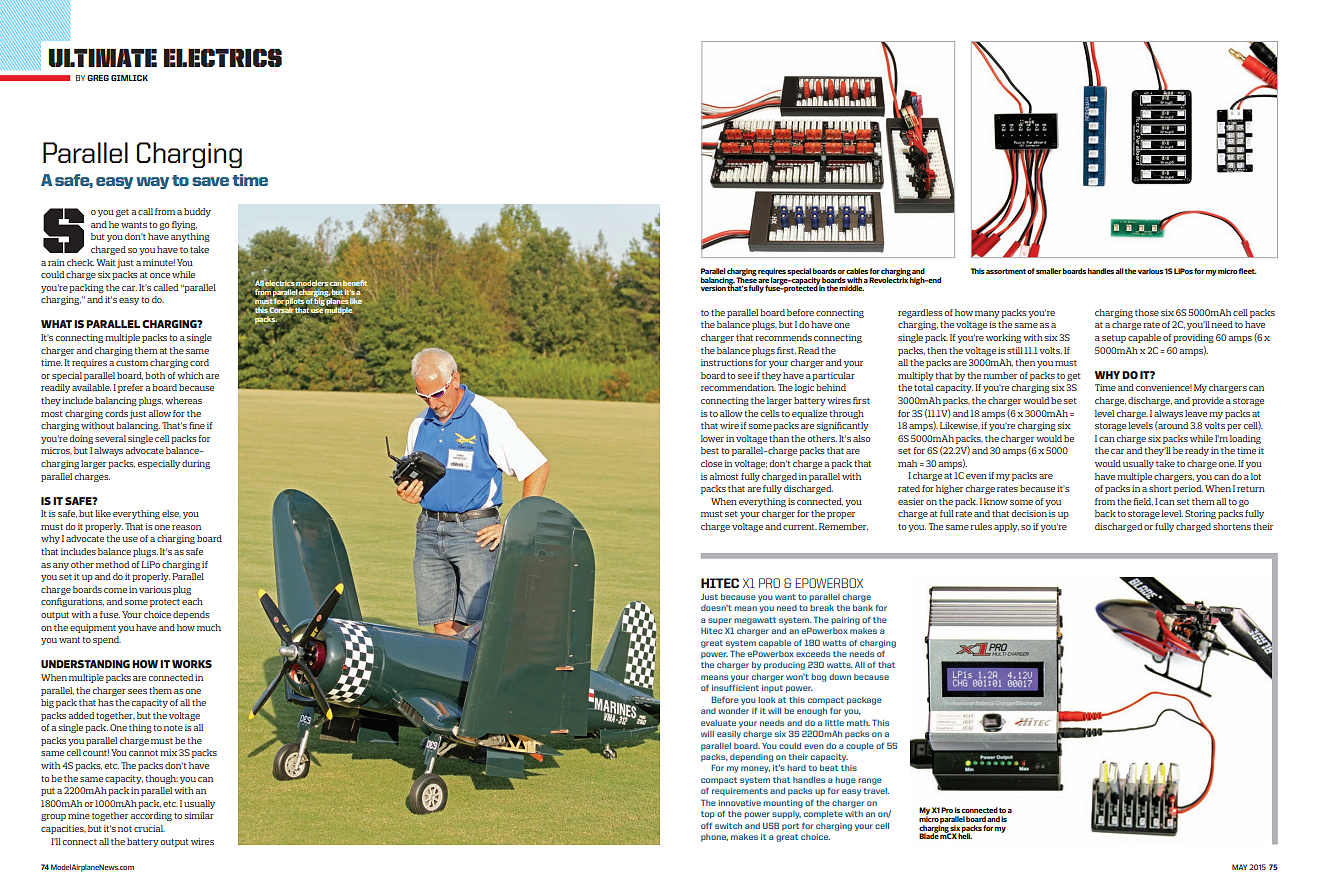  What do you see at coordinates (98, 78) in the page?
I see `GREG` at bounding box center [98, 78].
